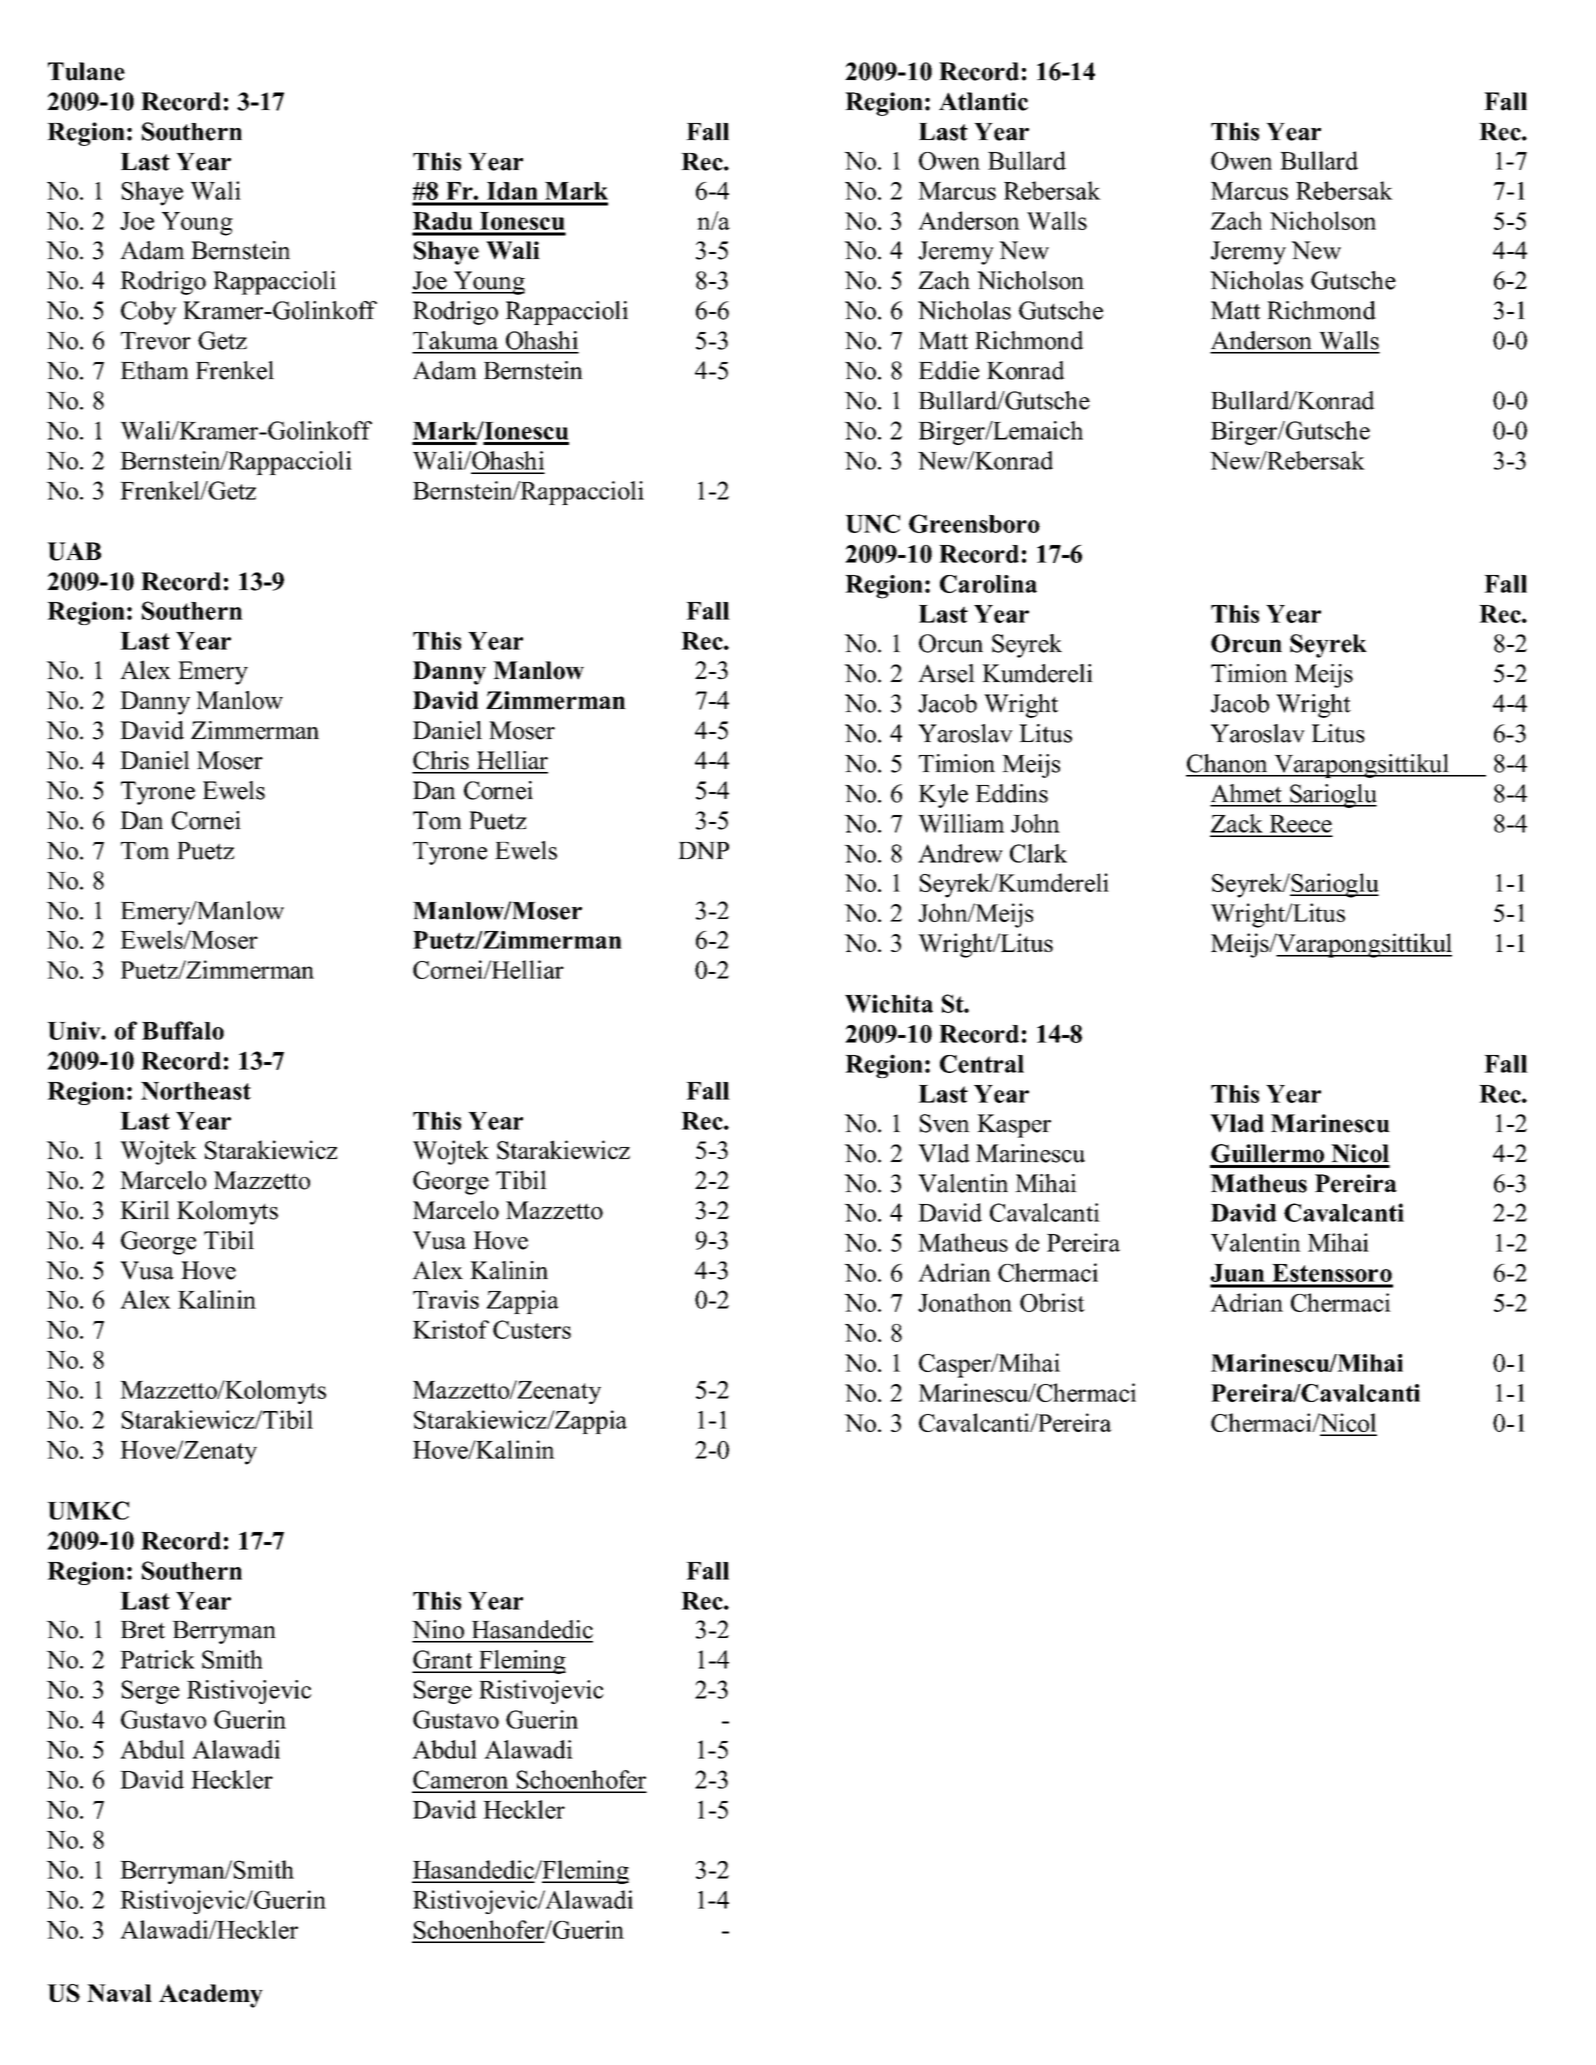 This page has height=2065, width=1596. What do you see at coordinates (703, 851) in the page?
I see `DNP` at bounding box center [703, 851].
